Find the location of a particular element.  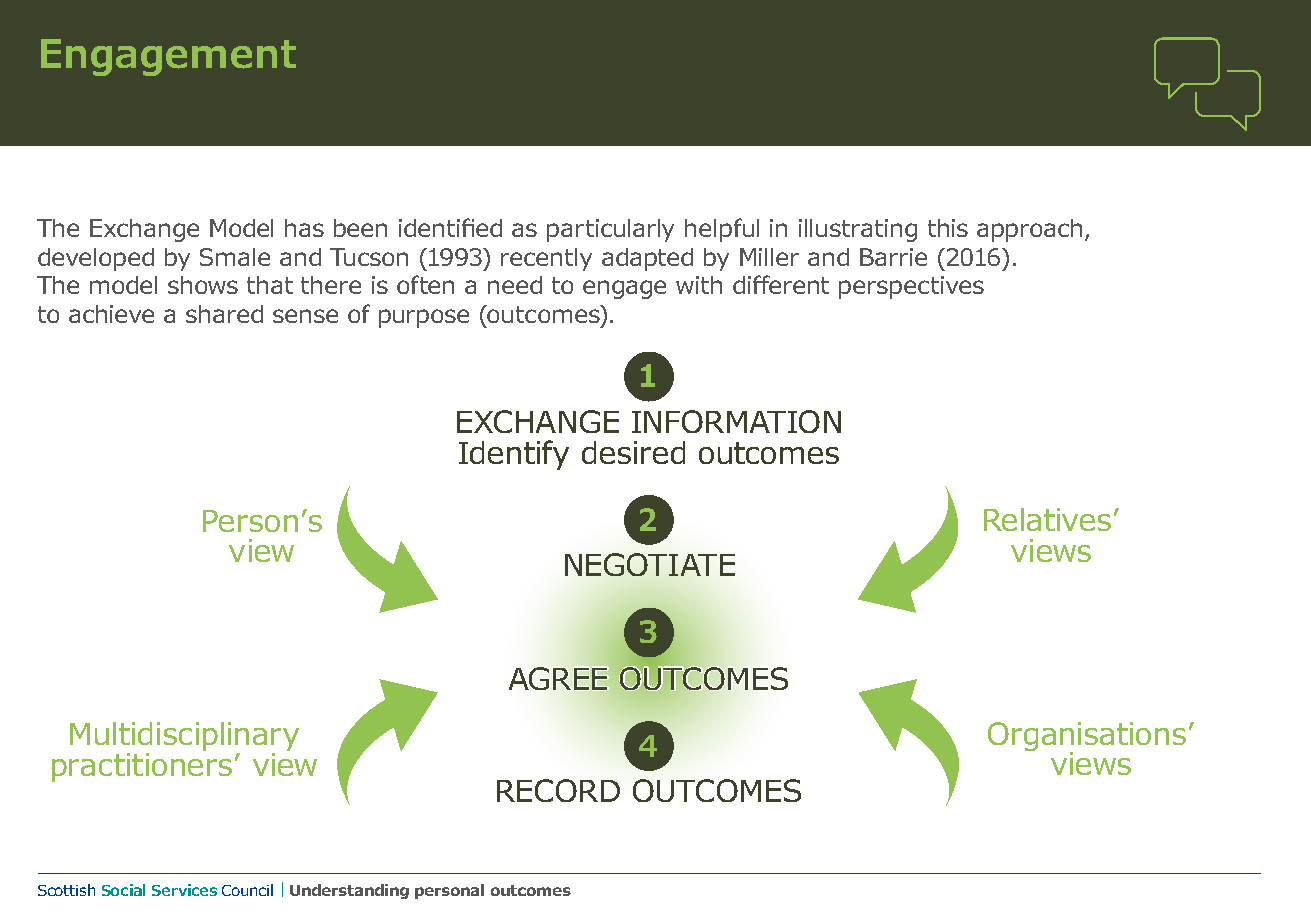

AGREE is located at coordinates (558, 678).
